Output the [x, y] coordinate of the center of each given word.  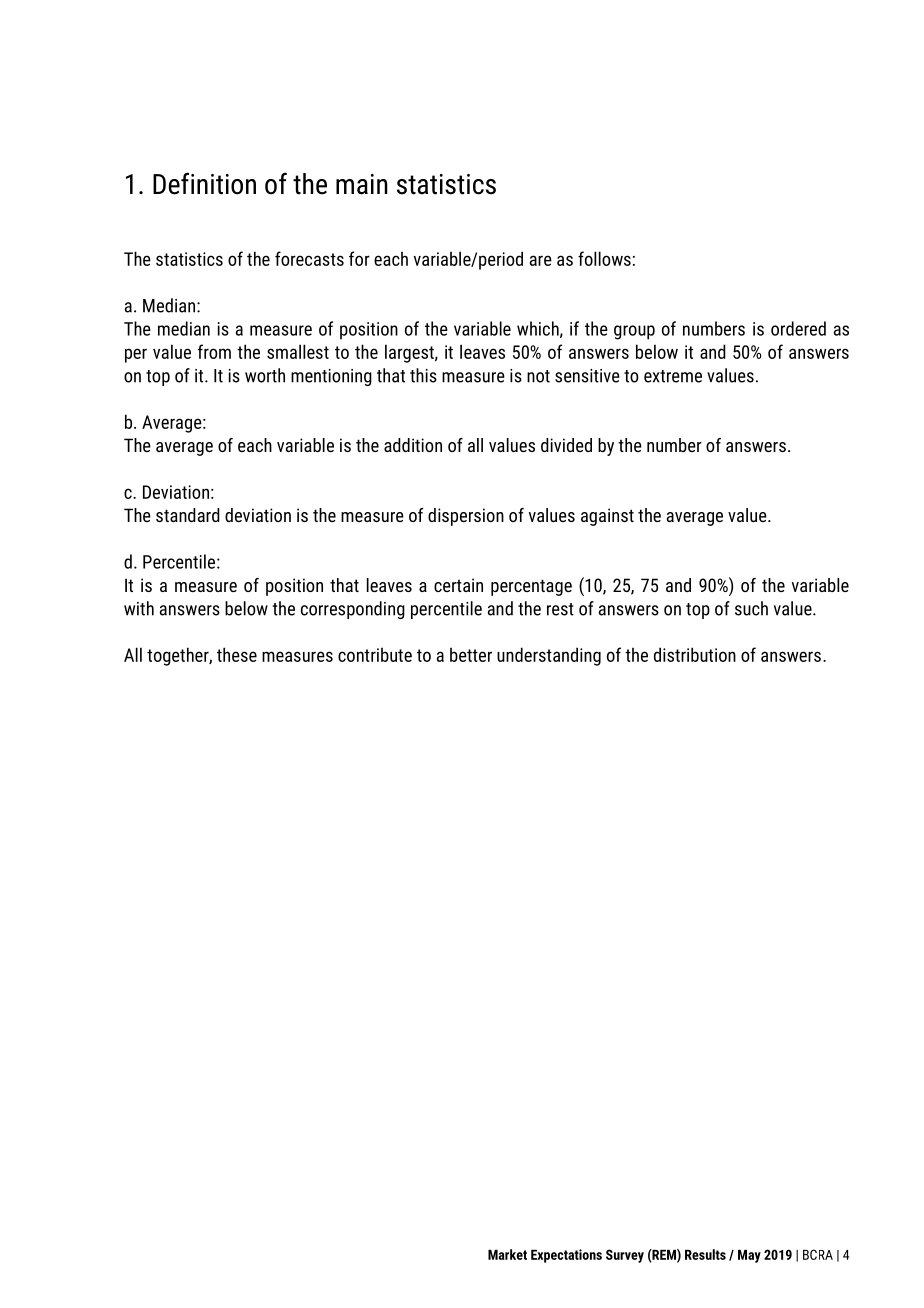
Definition [204, 183]
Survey [625, 1256]
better [471, 655]
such [751, 608]
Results [705, 1254]
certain [458, 585]
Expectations [566, 1256]
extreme [673, 376]
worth [265, 375]
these [237, 654]
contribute [375, 655]
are [541, 260]
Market [507, 1254]
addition [413, 445]
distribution [695, 654]
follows [604, 258]
